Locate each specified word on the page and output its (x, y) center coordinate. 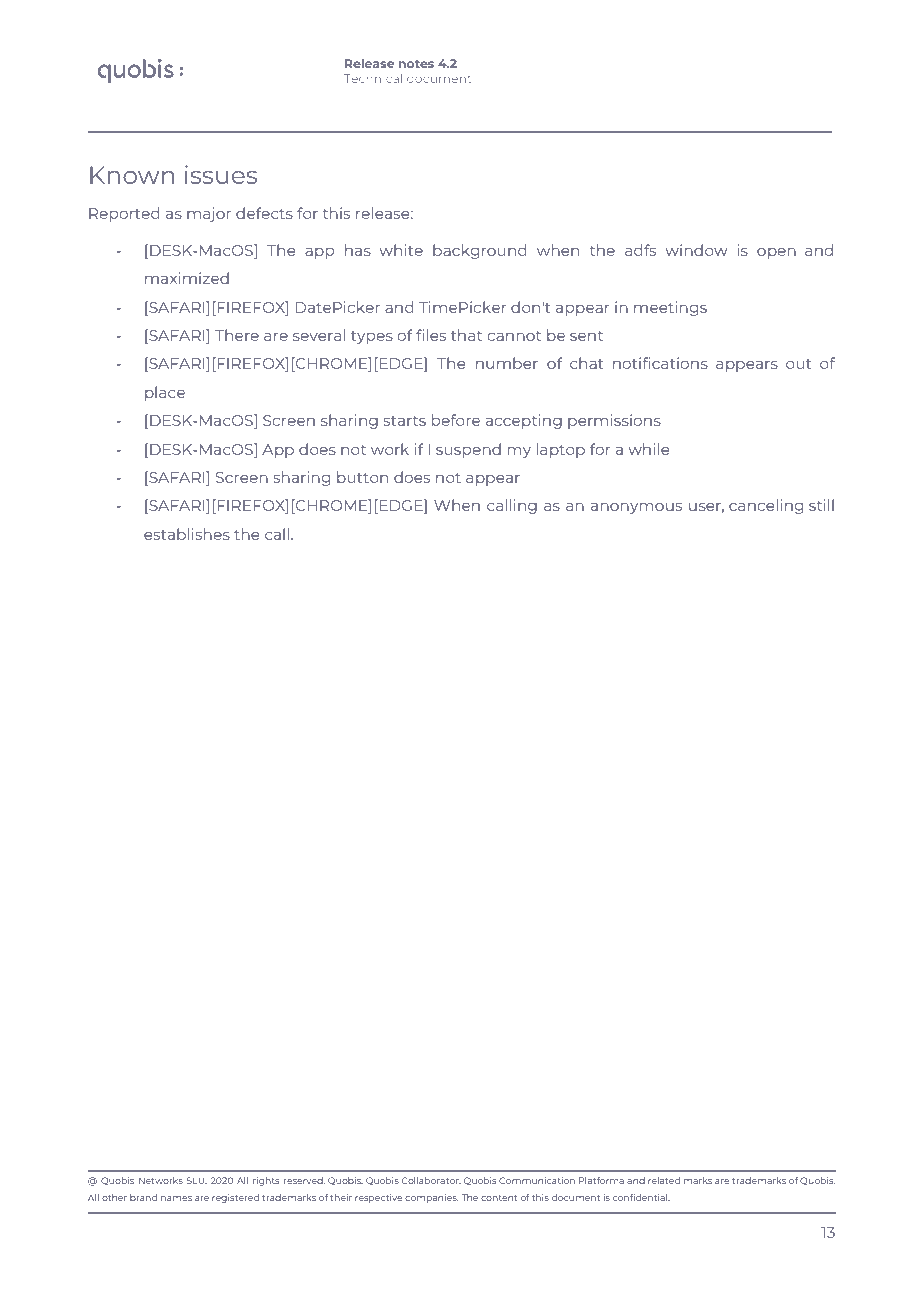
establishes (187, 534)
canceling (766, 506)
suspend (468, 450)
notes (416, 64)
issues (221, 174)
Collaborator (431, 1181)
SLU (197, 1180)
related (664, 1180)
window (696, 250)
